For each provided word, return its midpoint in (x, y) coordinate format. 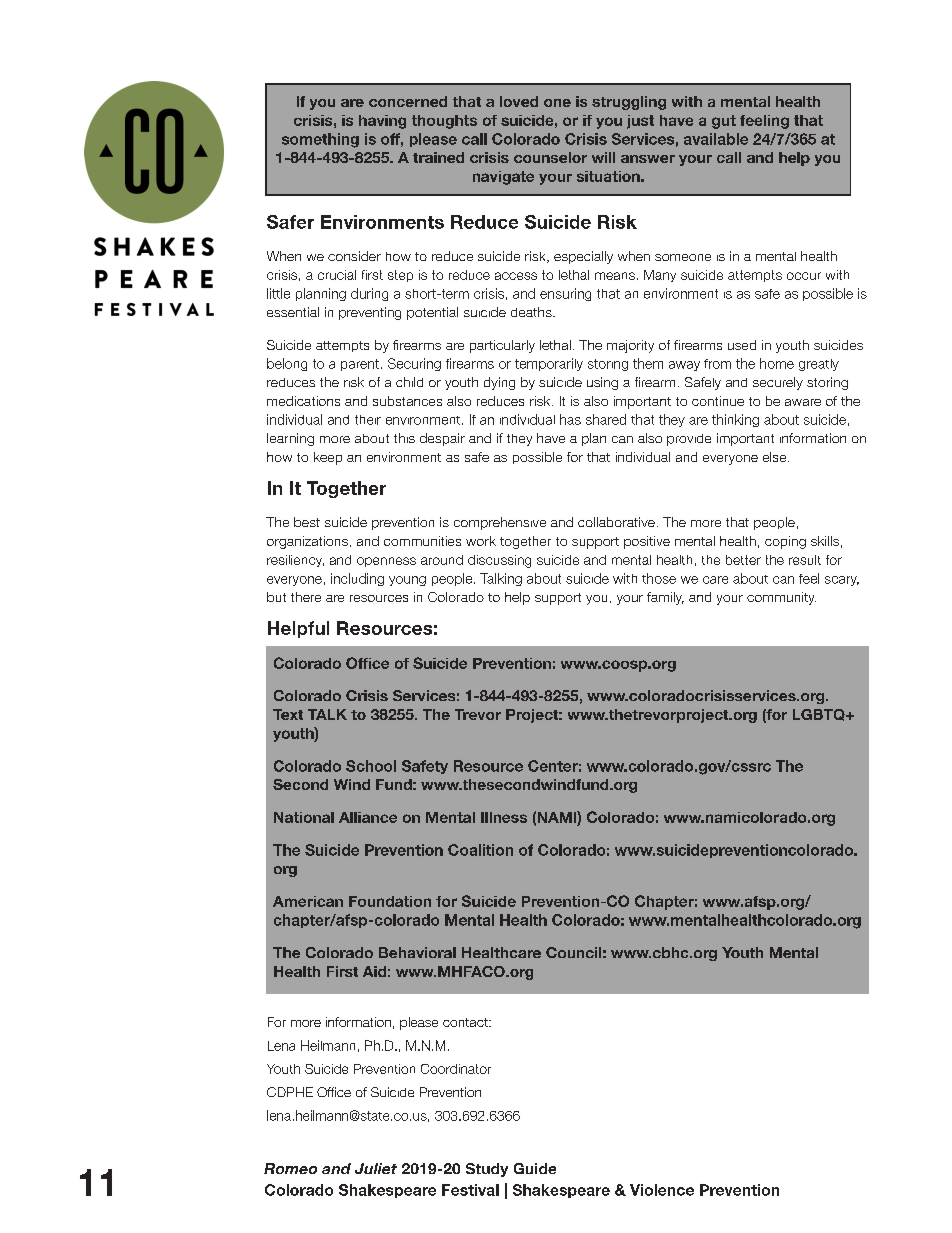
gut (724, 122)
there (306, 597)
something (320, 140)
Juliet (376, 1168)
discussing (499, 561)
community (781, 598)
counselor (550, 157)
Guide (535, 1168)
